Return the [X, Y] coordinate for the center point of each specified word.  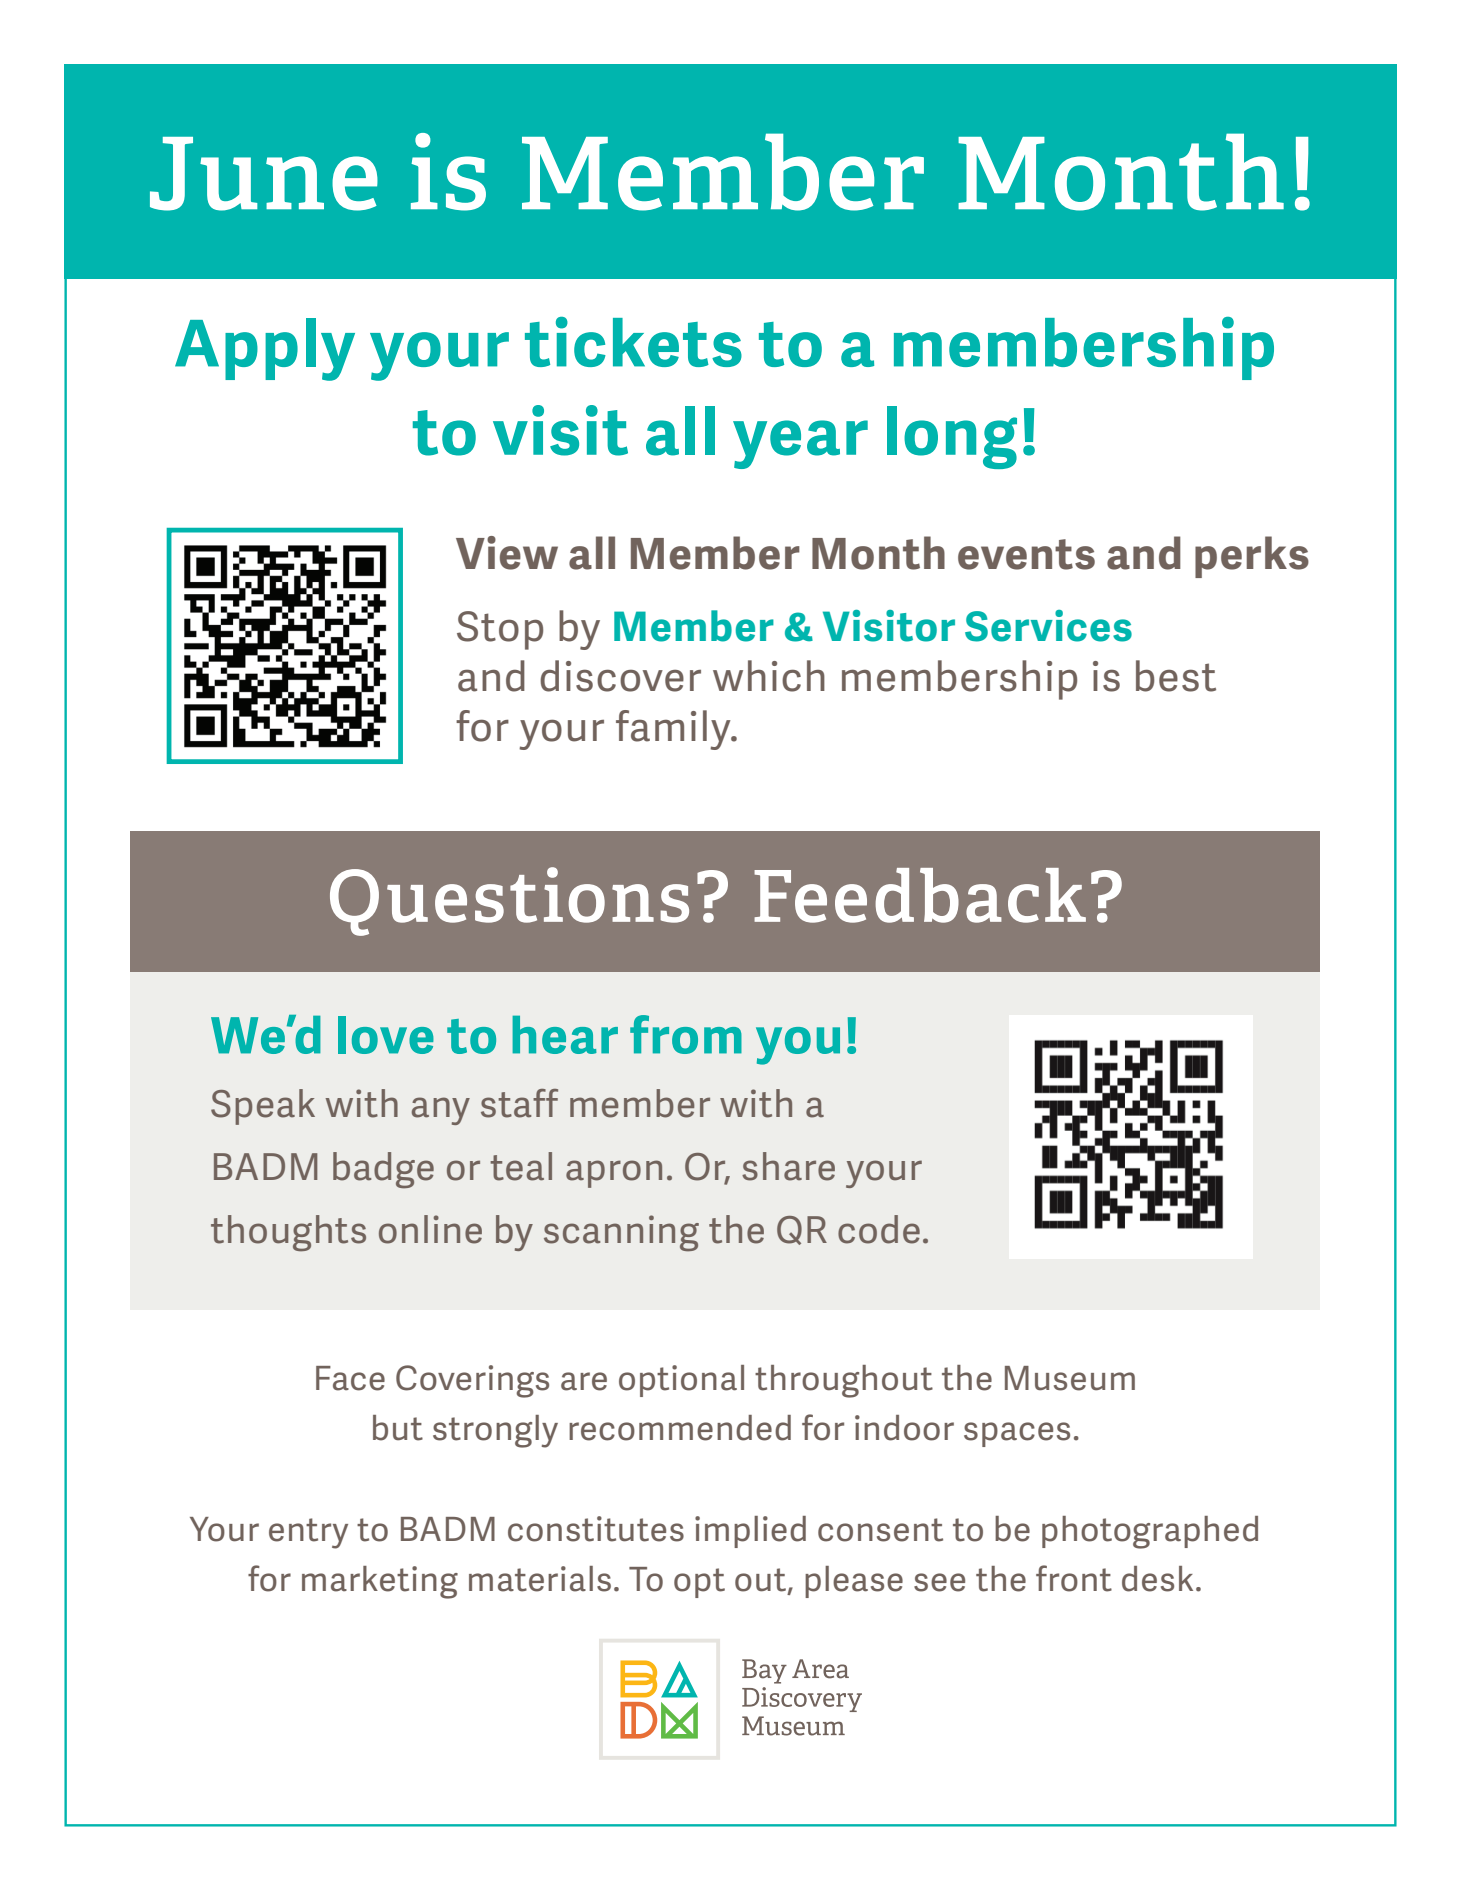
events [1026, 554]
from [686, 1034]
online [430, 1229]
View [507, 553]
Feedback [920, 895]
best [1176, 676]
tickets [633, 342]
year [800, 444]
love [386, 1035]
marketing [380, 1582]
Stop [500, 630]
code [879, 1229]
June [264, 174]
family [674, 730]
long [952, 437]
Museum [1070, 1378]
